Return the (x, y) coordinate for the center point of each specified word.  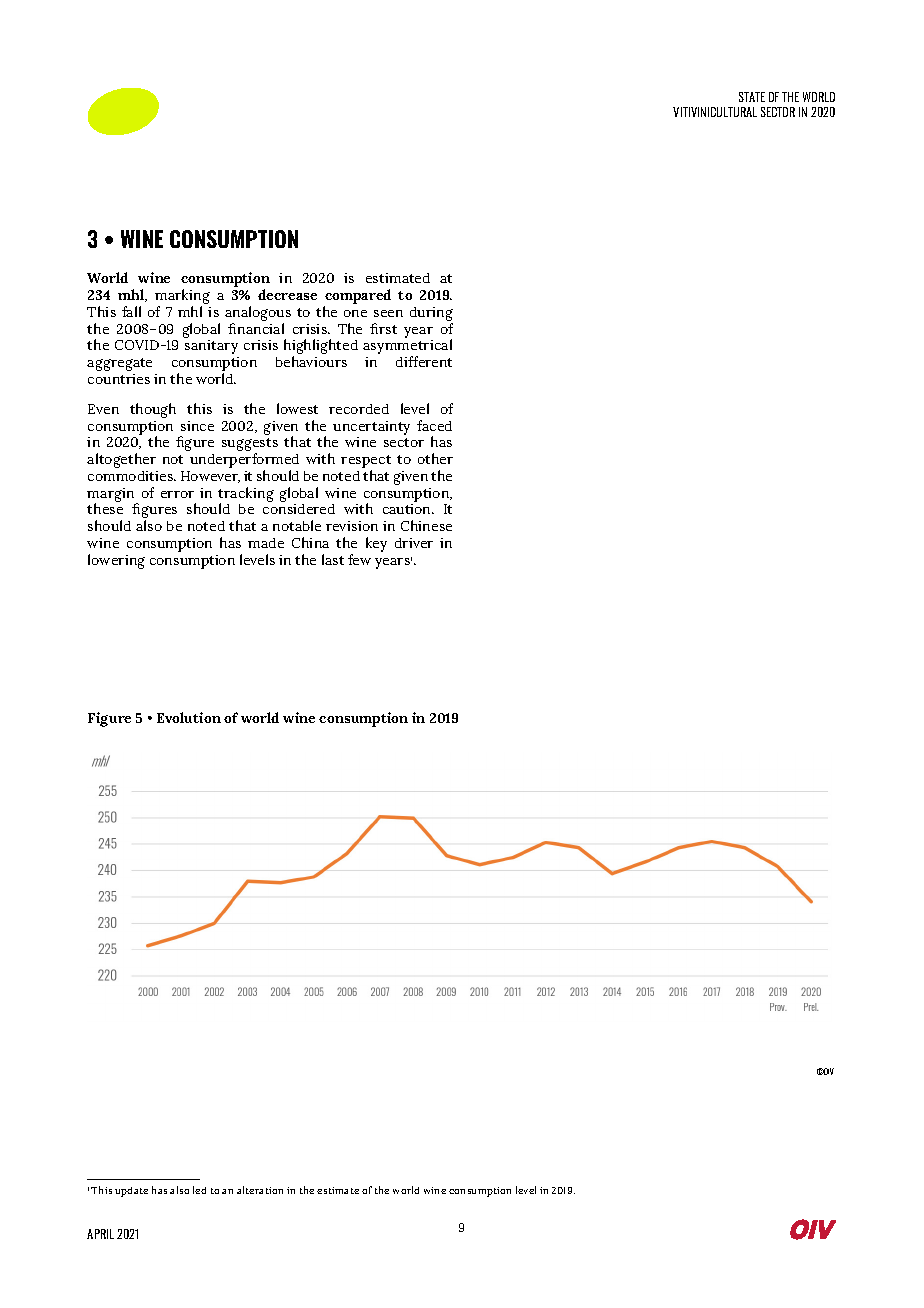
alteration (260, 1190)
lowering (116, 561)
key (376, 544)
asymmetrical (407, 348)
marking (182, 298)
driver (414, 543)
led (199, 1190)
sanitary (211, 347)
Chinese (426, 525)
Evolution (189, 717)
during (431, 315)
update (131, 1192)
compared (357, 298)
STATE (752, 97)
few (359, 559)
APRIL (100, 1234)
